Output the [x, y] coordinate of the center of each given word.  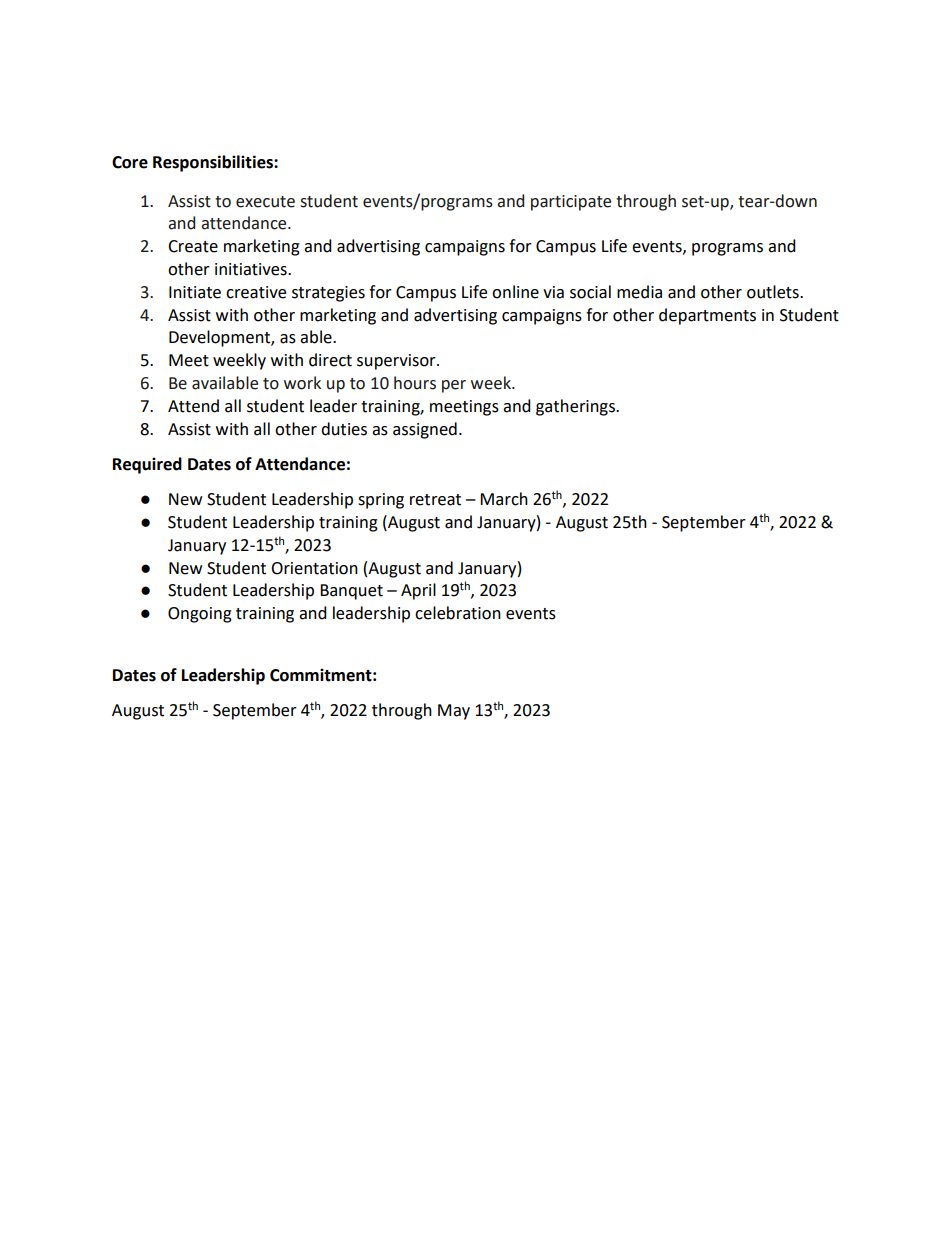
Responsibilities [214, 163]
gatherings [576, 407]
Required [147, 465]
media [639, 292]
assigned [425, 430]
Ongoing [200, 615]
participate [571, 203]
